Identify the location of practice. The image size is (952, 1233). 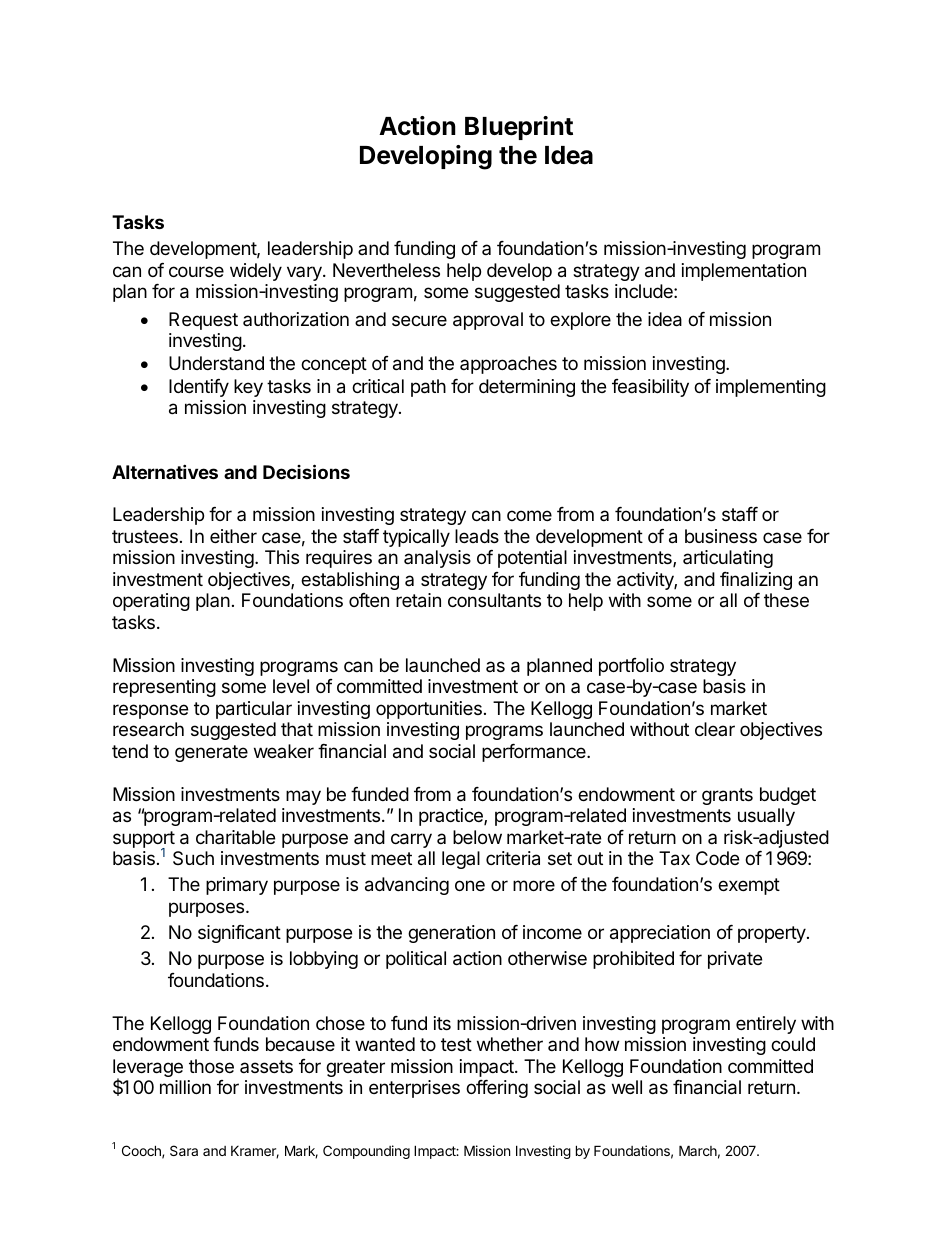
(452, 817).
